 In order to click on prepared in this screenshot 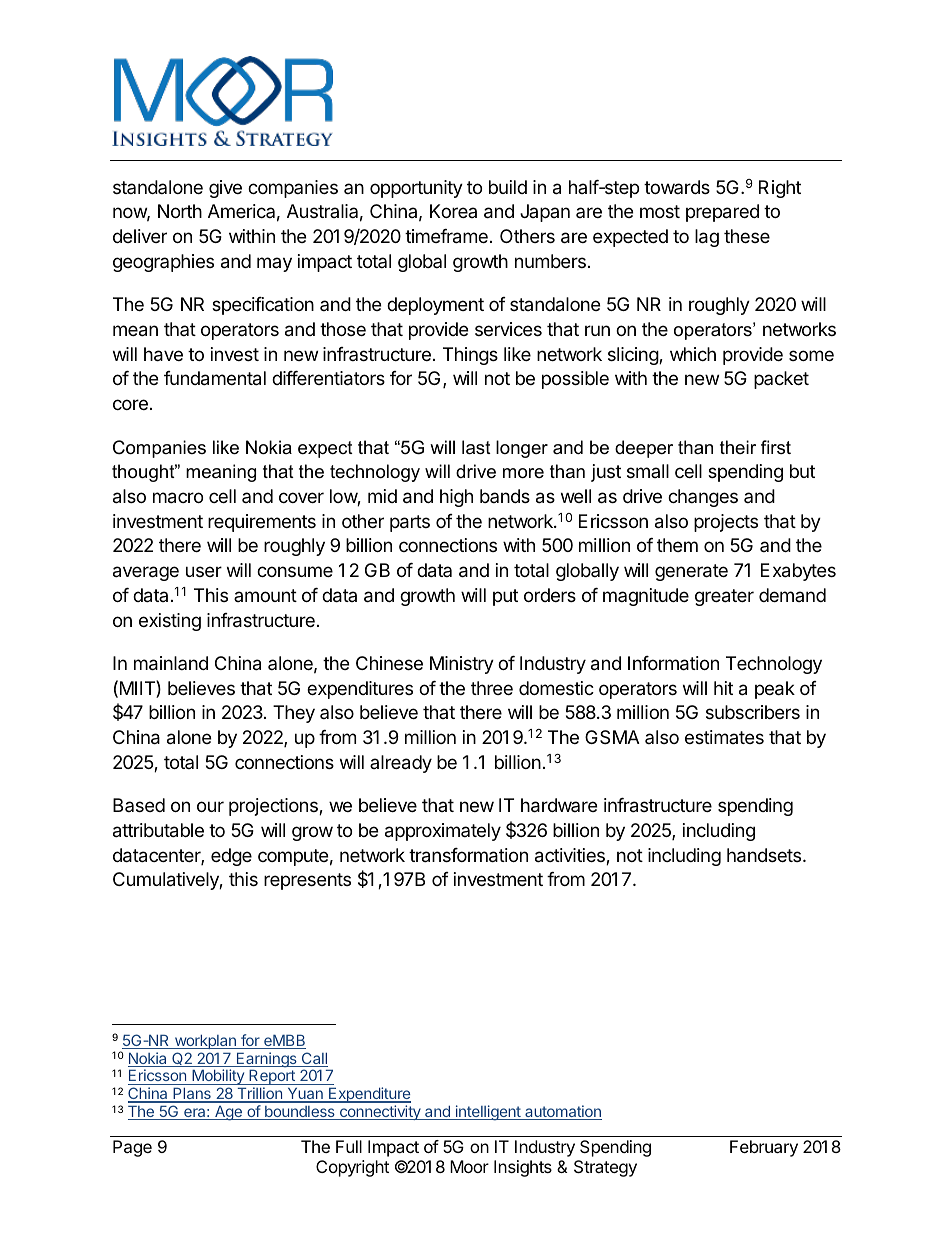, I will do `click(722, 213)`.
